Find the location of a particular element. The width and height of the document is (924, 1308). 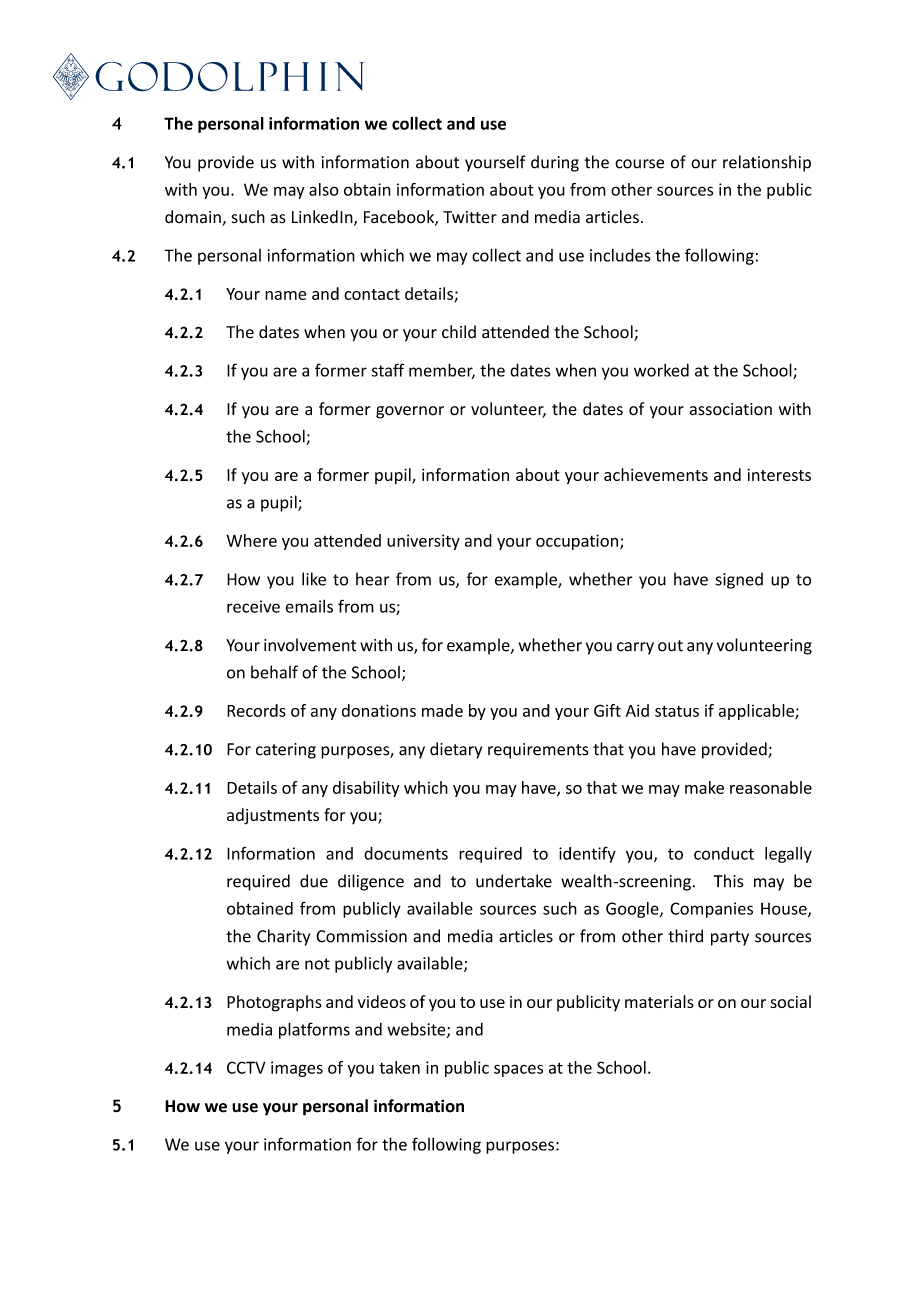

adjustments is located at coordinates (273, 816).
